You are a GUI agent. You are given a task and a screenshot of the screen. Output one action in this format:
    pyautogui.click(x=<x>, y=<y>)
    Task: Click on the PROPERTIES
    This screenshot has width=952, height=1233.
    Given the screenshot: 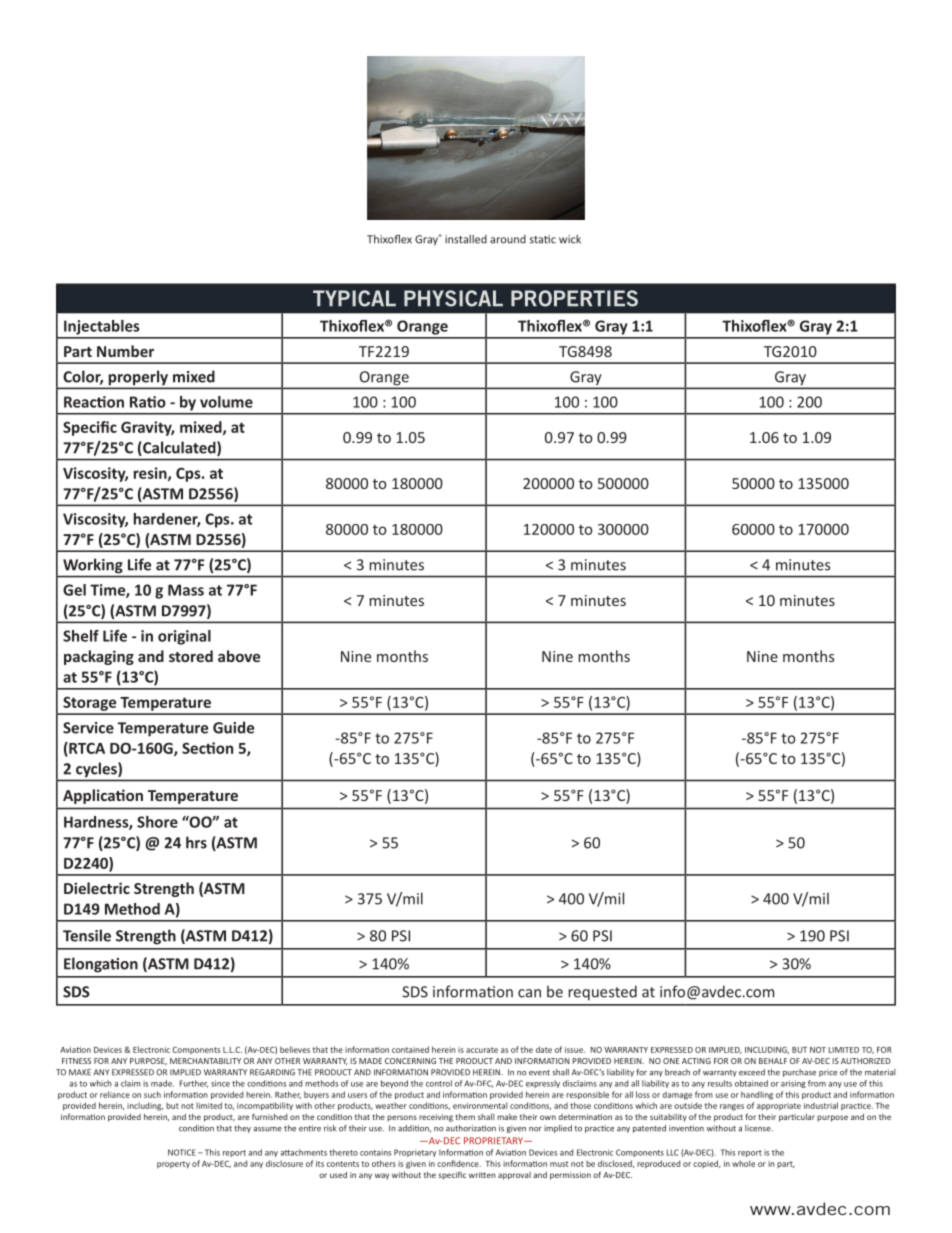 What is the action you would take?
    pyautogui.click(x=574, y=298)
